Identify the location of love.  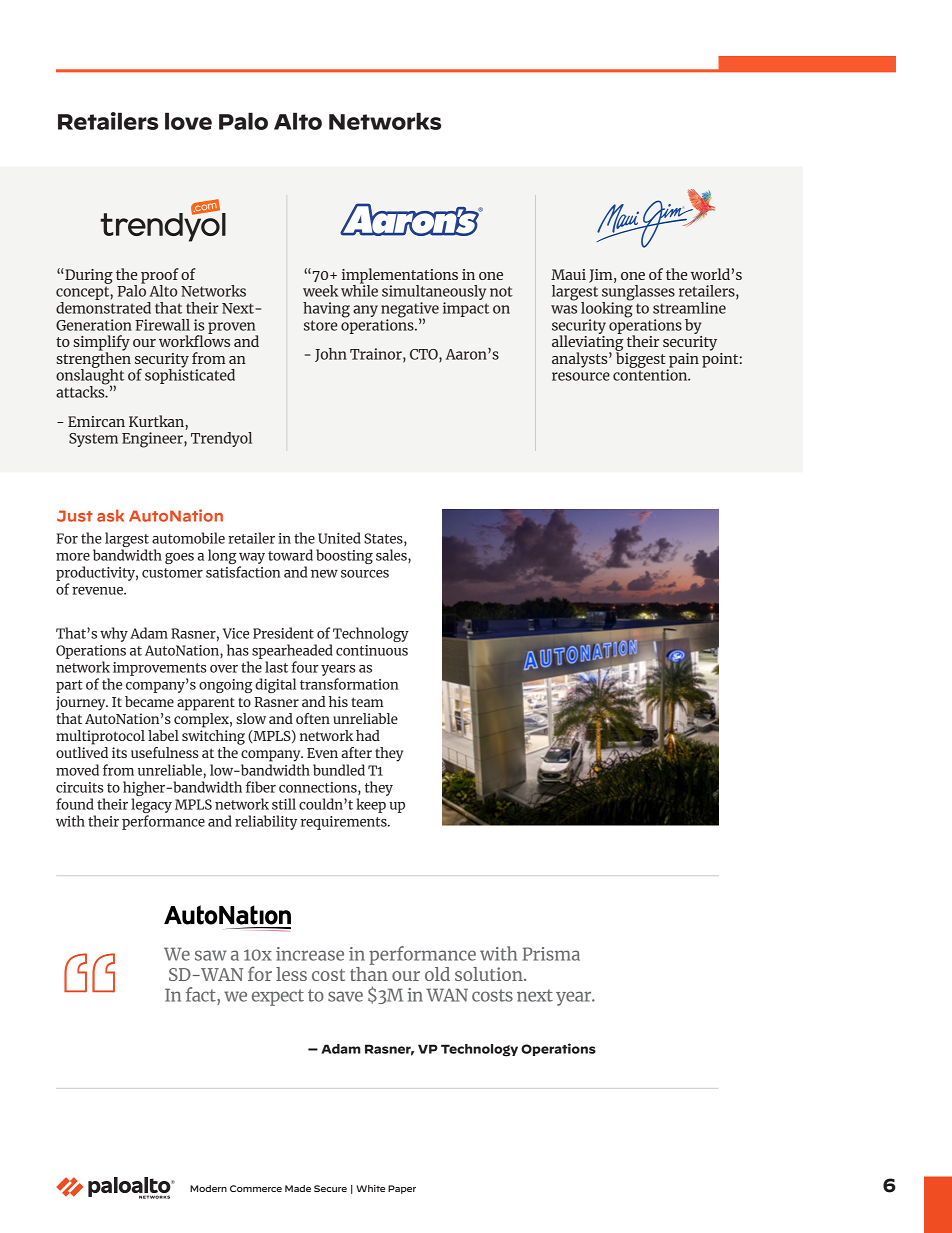
(188, 121).
